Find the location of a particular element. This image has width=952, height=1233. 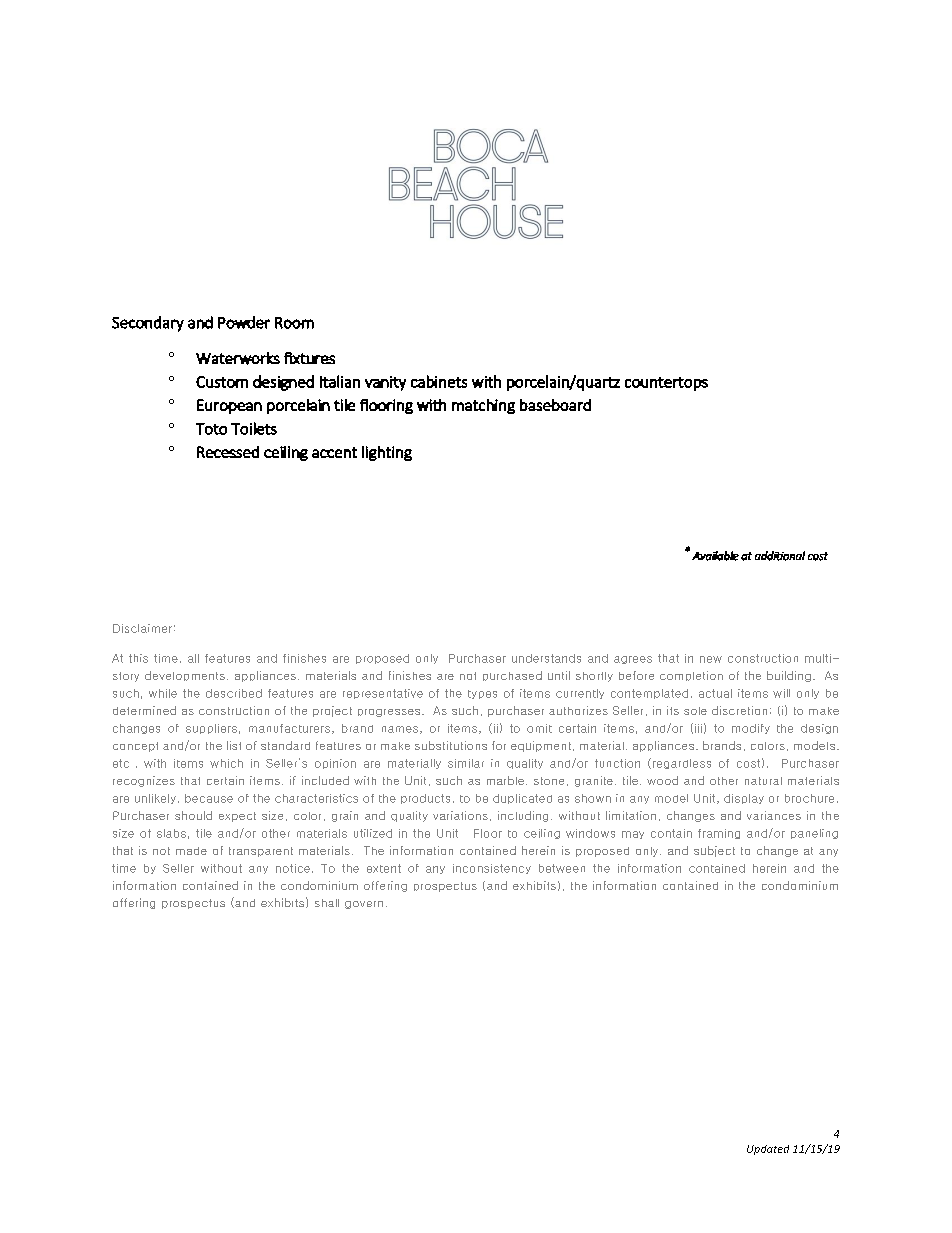

Available is located at coordinates (715, 556).
